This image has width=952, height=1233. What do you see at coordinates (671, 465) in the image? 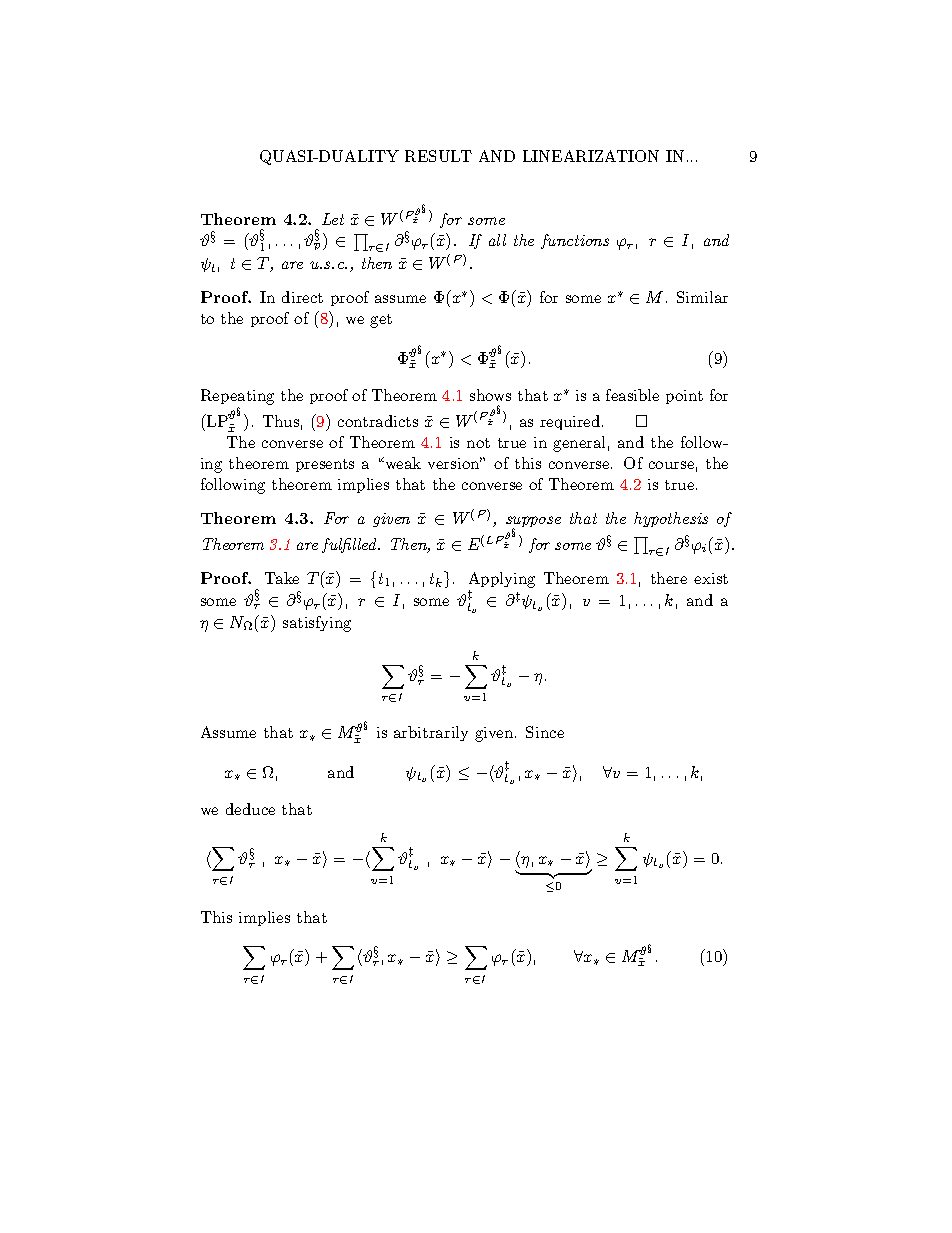
I see `course` at bounding box center [671, 465].
